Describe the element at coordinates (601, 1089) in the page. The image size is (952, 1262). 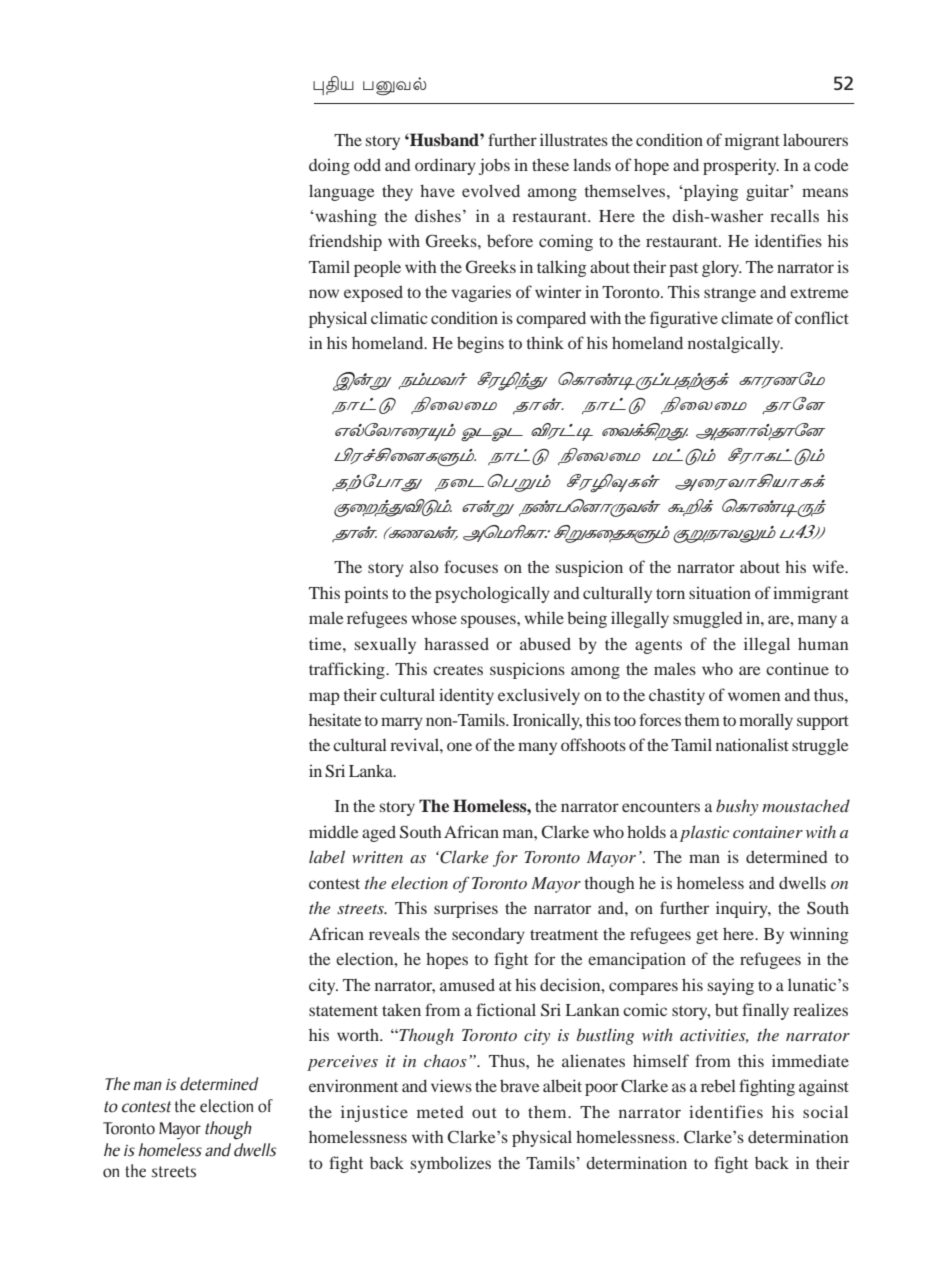
I see `poor` at that location.
